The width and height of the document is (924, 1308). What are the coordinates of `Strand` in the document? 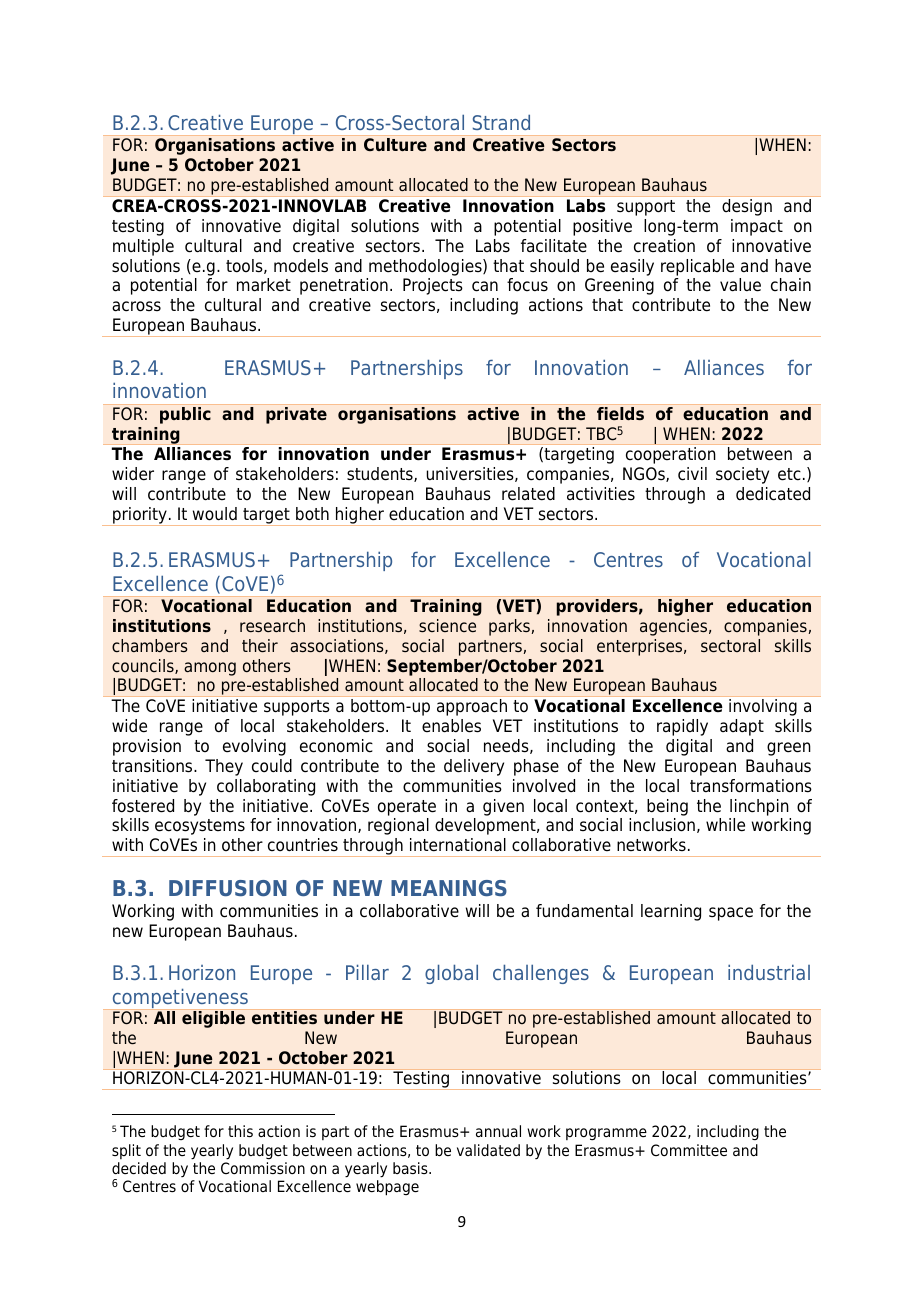 It's located at (501, 122).
